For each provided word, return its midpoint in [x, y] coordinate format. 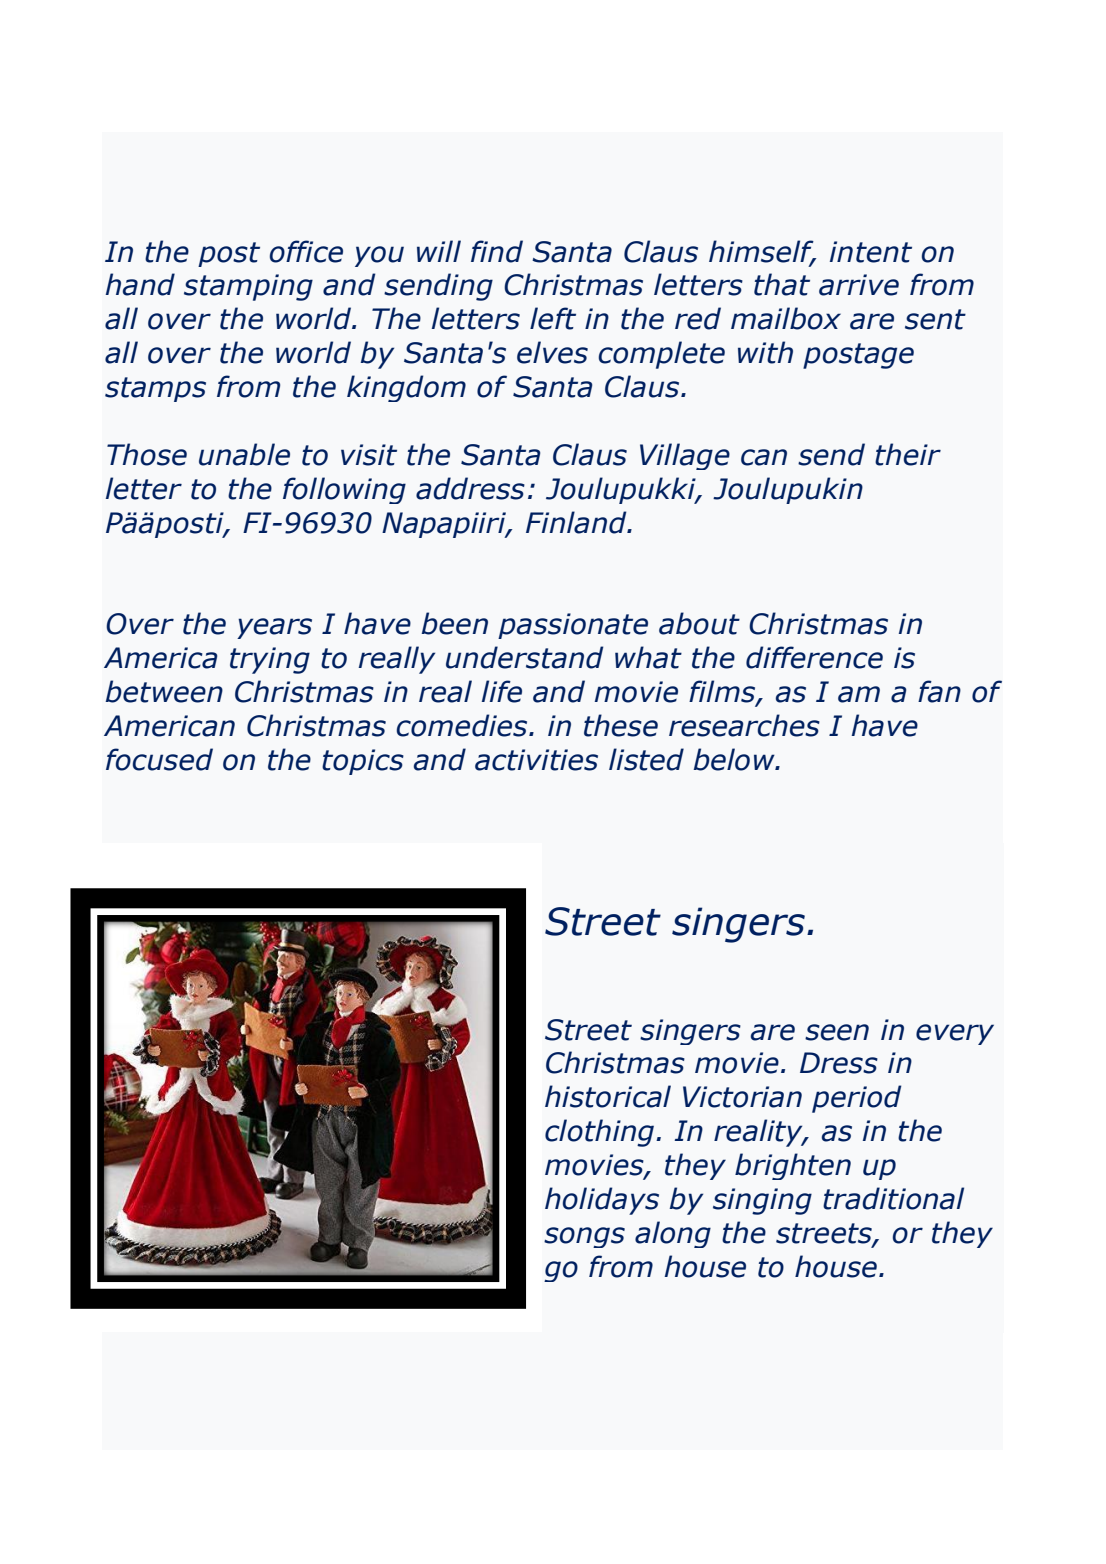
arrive [859, 285]
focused [159, 759]
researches [744, 725]
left [553, 318]
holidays [602, 1201]
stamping [248, 287]
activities [536, 760]
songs [584, 1237]
